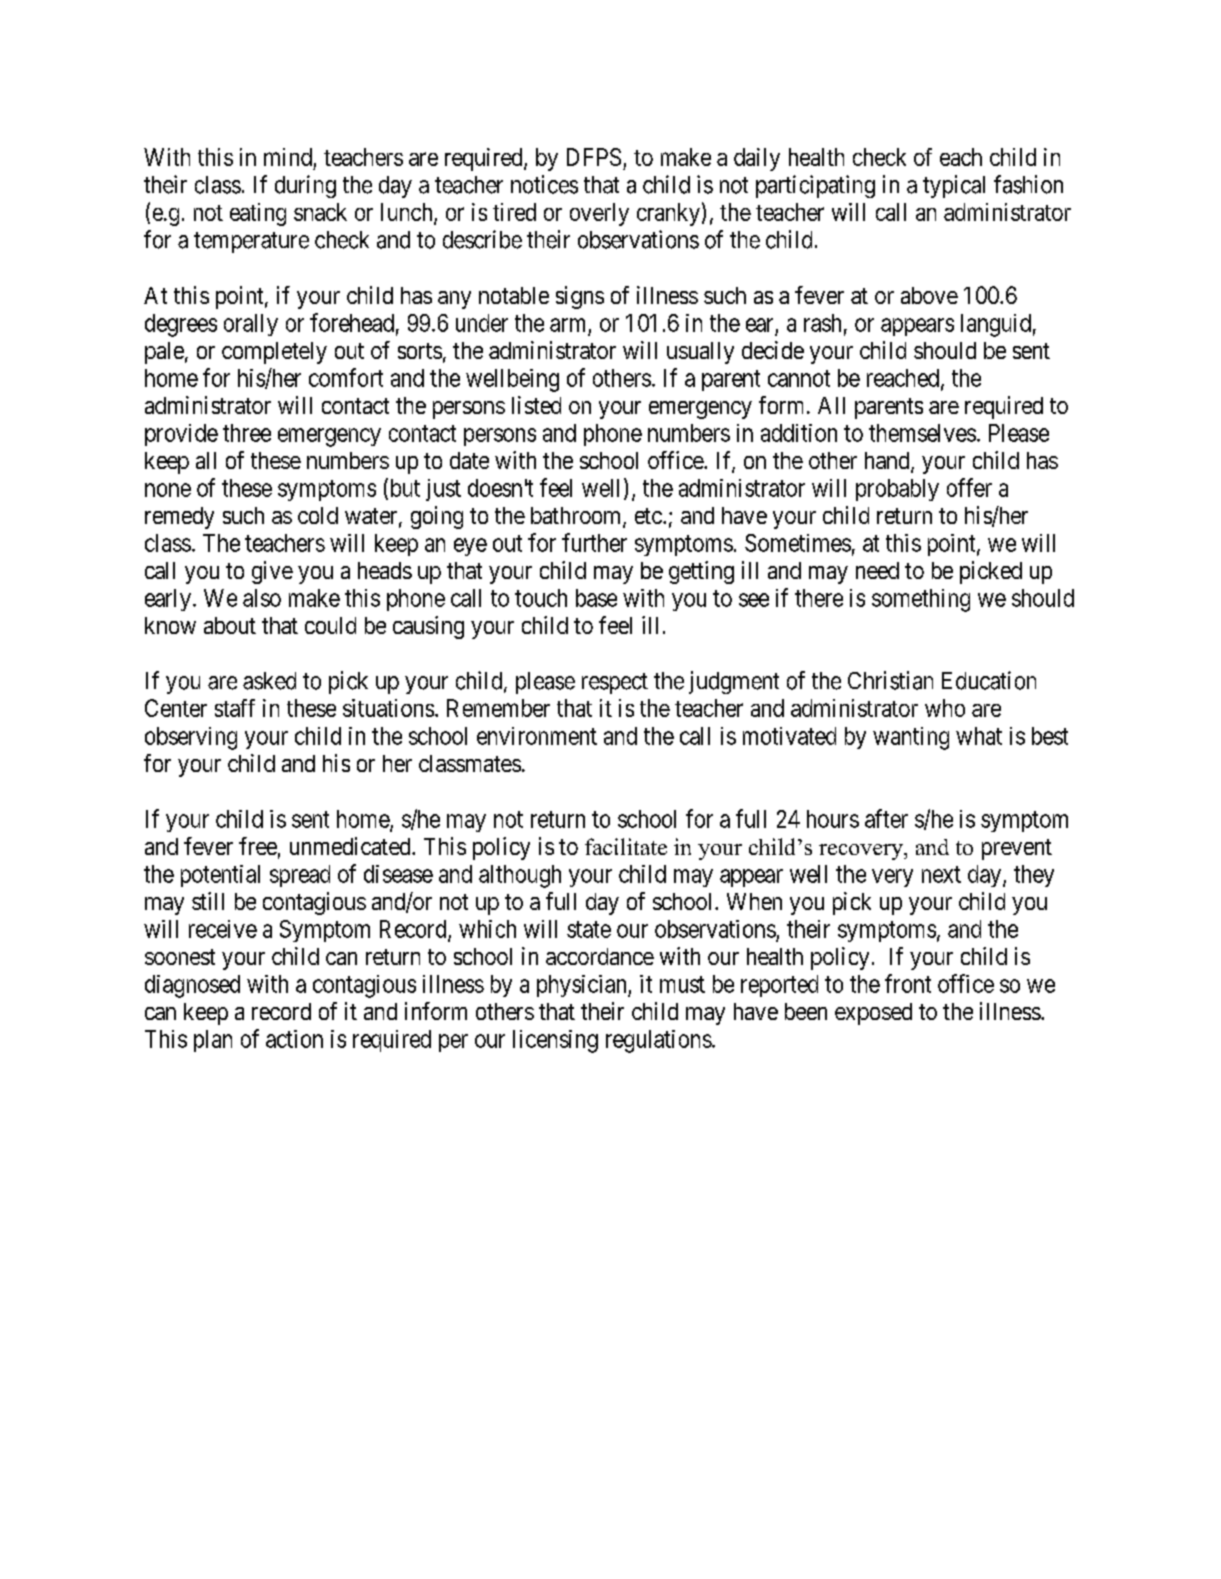 Image resolution: width=1221 pixels, height=1579 pixels. Describe the element at coordinates (274, 353) in the page. I see `completely` at that location.
